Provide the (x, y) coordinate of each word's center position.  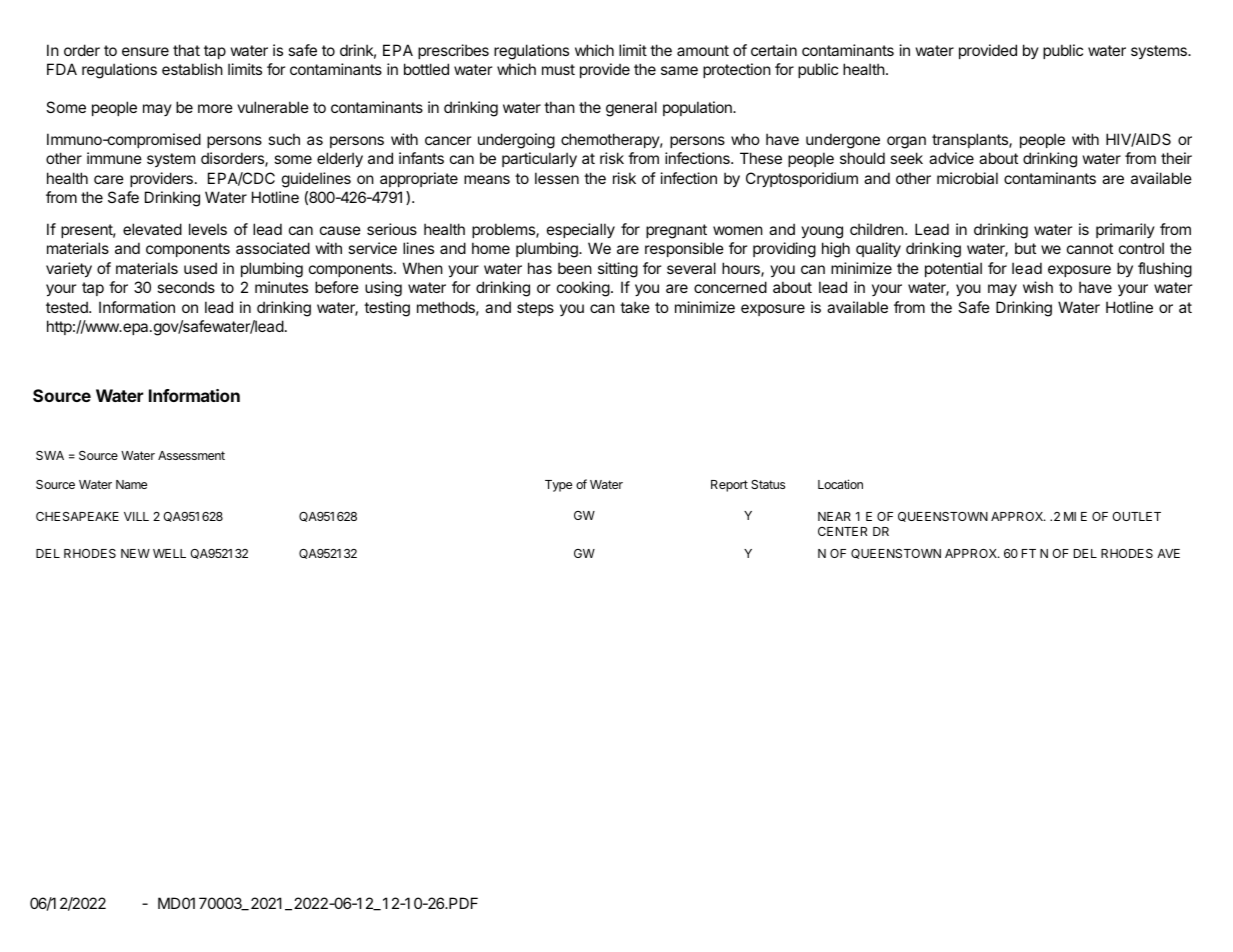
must (558, 69)
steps (535, 309)
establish (192, 69)
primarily (1125, 230)
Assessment (191, 455)
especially (581, 230)
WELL (169, 553)
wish (1038, 287)
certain (774, 50)
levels (208, 229)
